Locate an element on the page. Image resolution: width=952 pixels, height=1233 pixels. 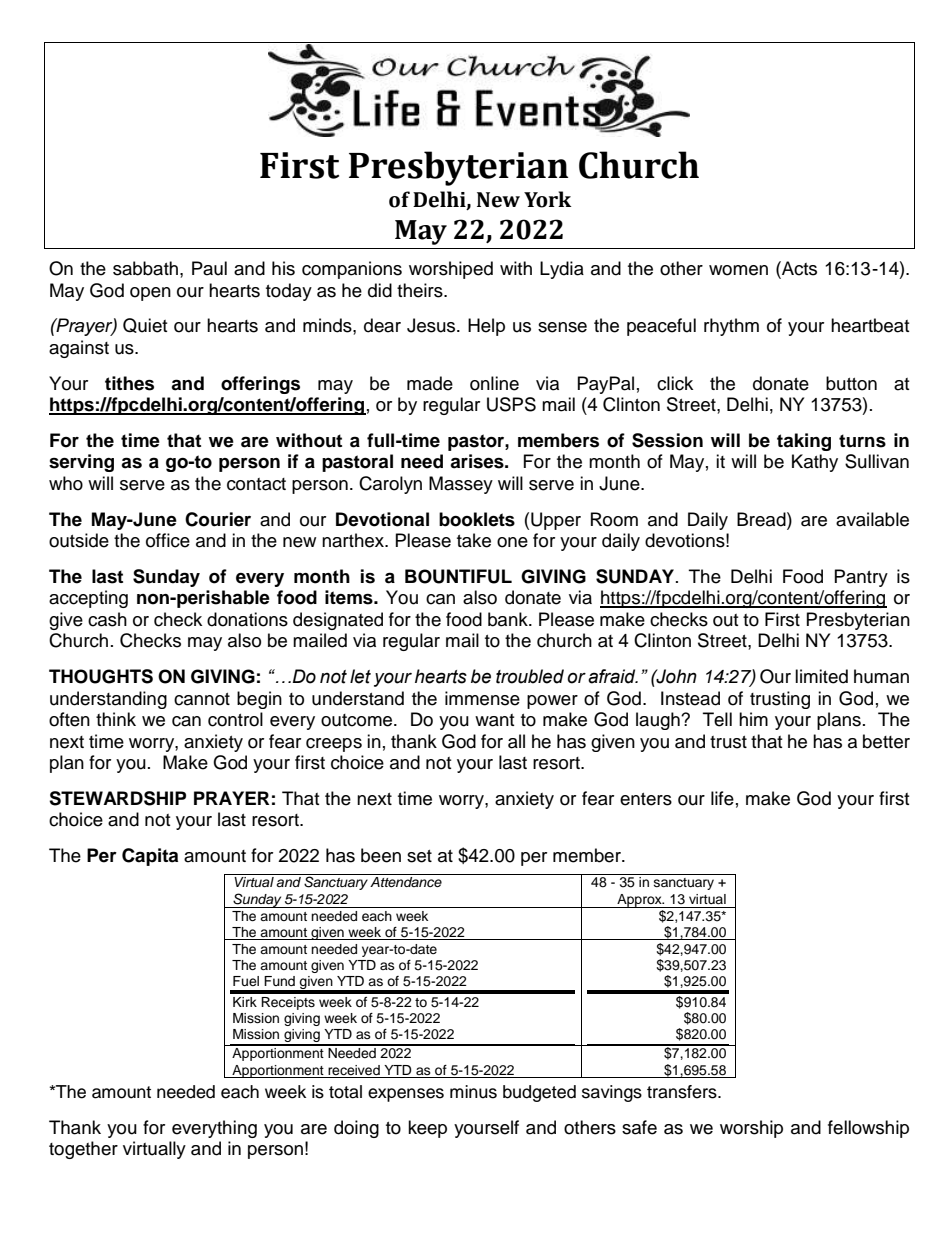
women is located at coordinates (738, 270).
